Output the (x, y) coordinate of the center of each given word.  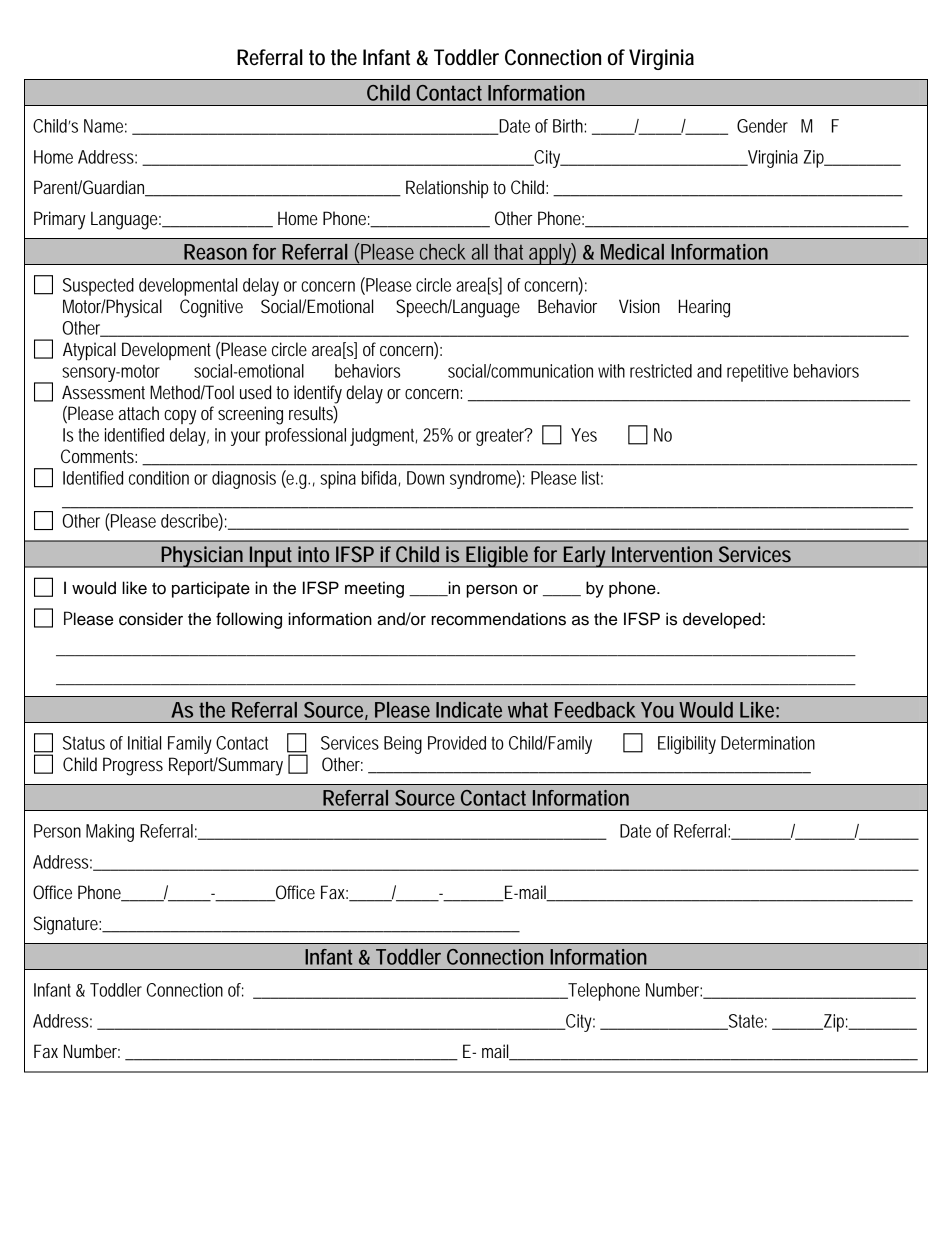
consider (151, 619)
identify (318, 394)
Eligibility (687, 745)
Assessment (103, 392)
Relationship (447, 189)
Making (110, 833)
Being (403, 745)
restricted (661, 371)
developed (723, 620)
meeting (374, 589)
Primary (59, 220)
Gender (762, 126)
